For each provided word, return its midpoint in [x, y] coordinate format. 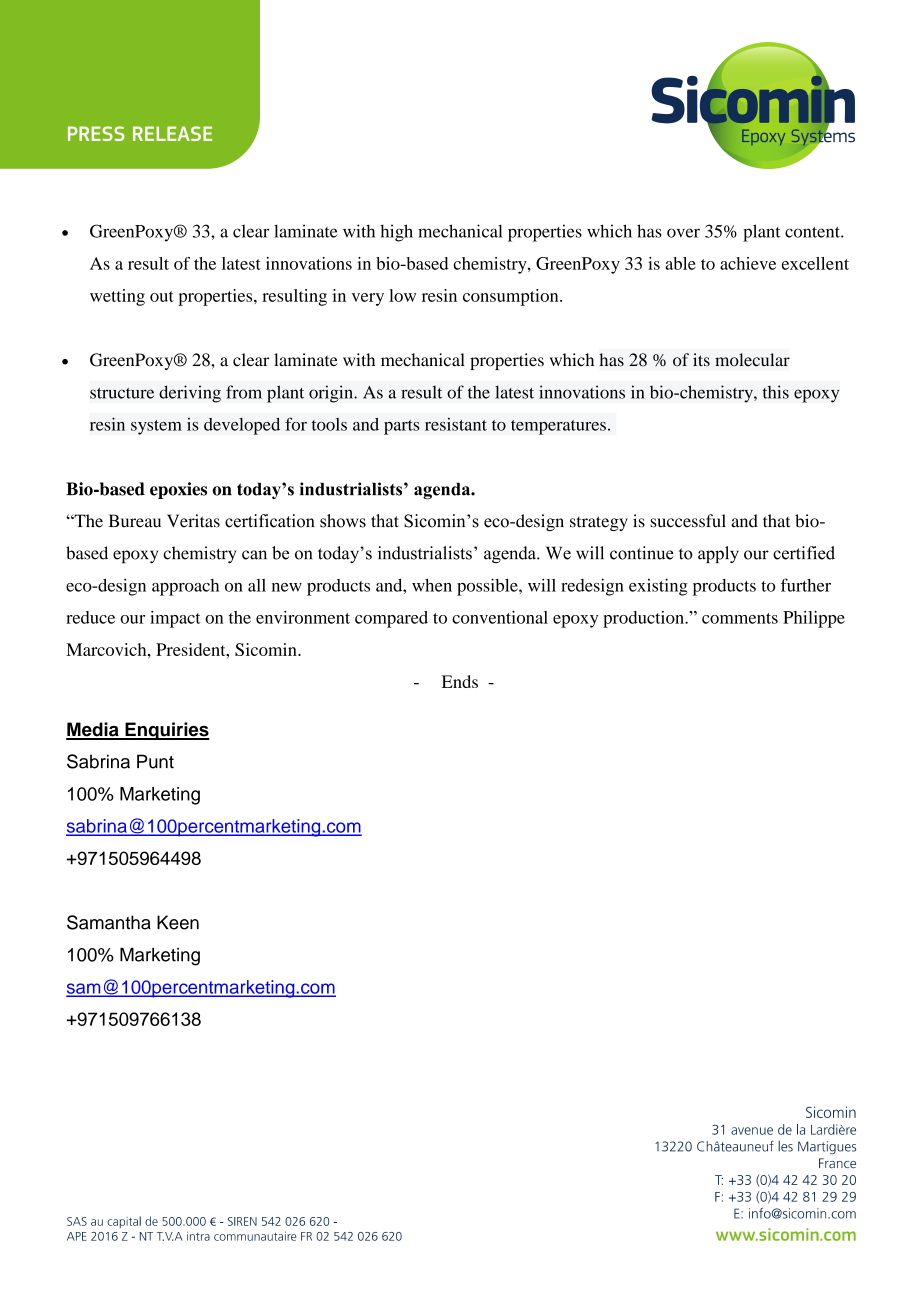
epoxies [178, 490]
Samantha [109, 922]
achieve [748, 263]
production [644, 619]
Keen [178, 922]
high [396, 233]
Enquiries [166, 731]
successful [688, 521]
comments [740, 618]
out [162, 296]
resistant [456, 424]
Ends [460, 681]
